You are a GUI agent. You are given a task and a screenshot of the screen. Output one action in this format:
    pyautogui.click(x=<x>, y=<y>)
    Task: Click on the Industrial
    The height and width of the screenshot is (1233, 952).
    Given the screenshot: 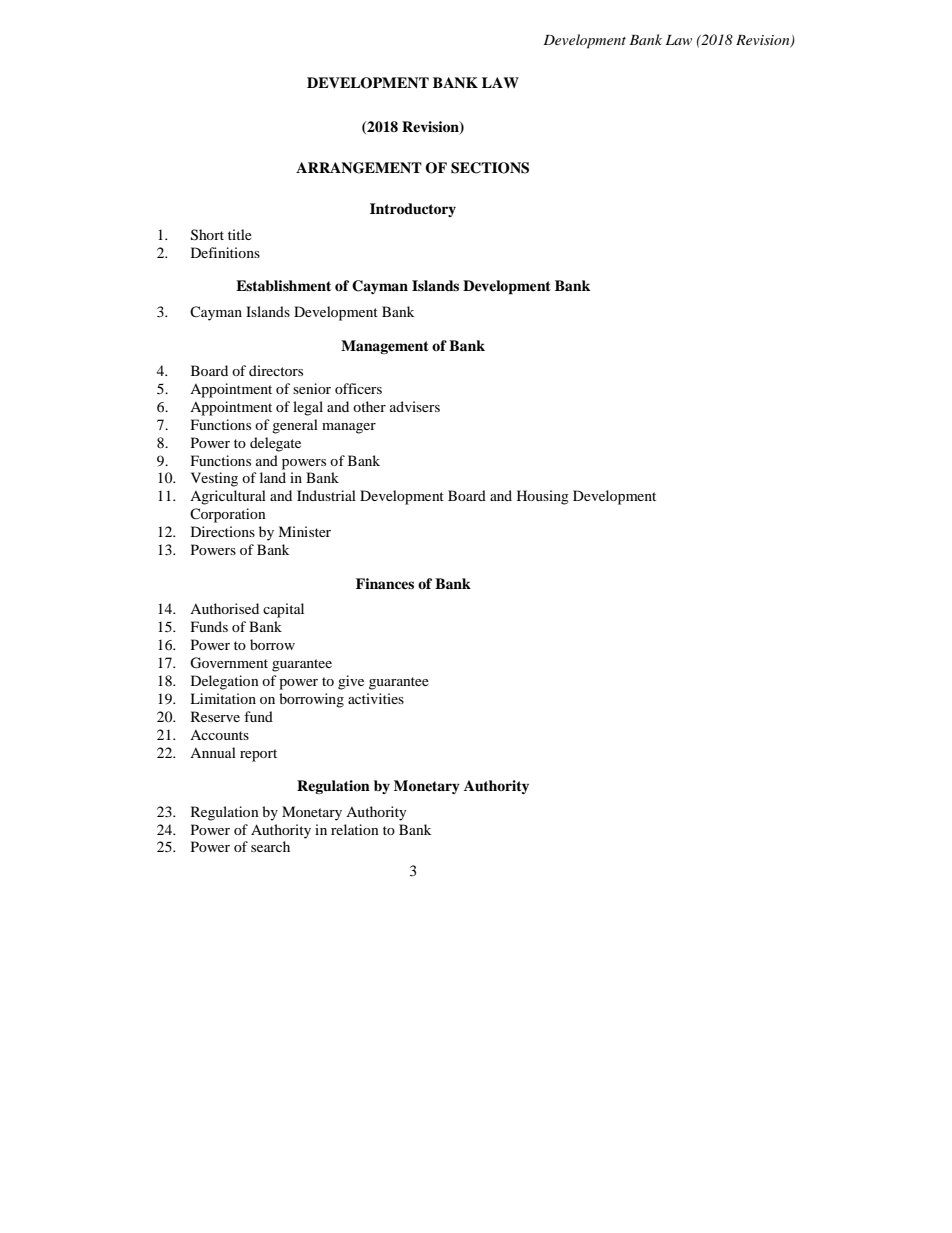 What is the action you would take?
    pyautogui.click(x=326, y=495)
